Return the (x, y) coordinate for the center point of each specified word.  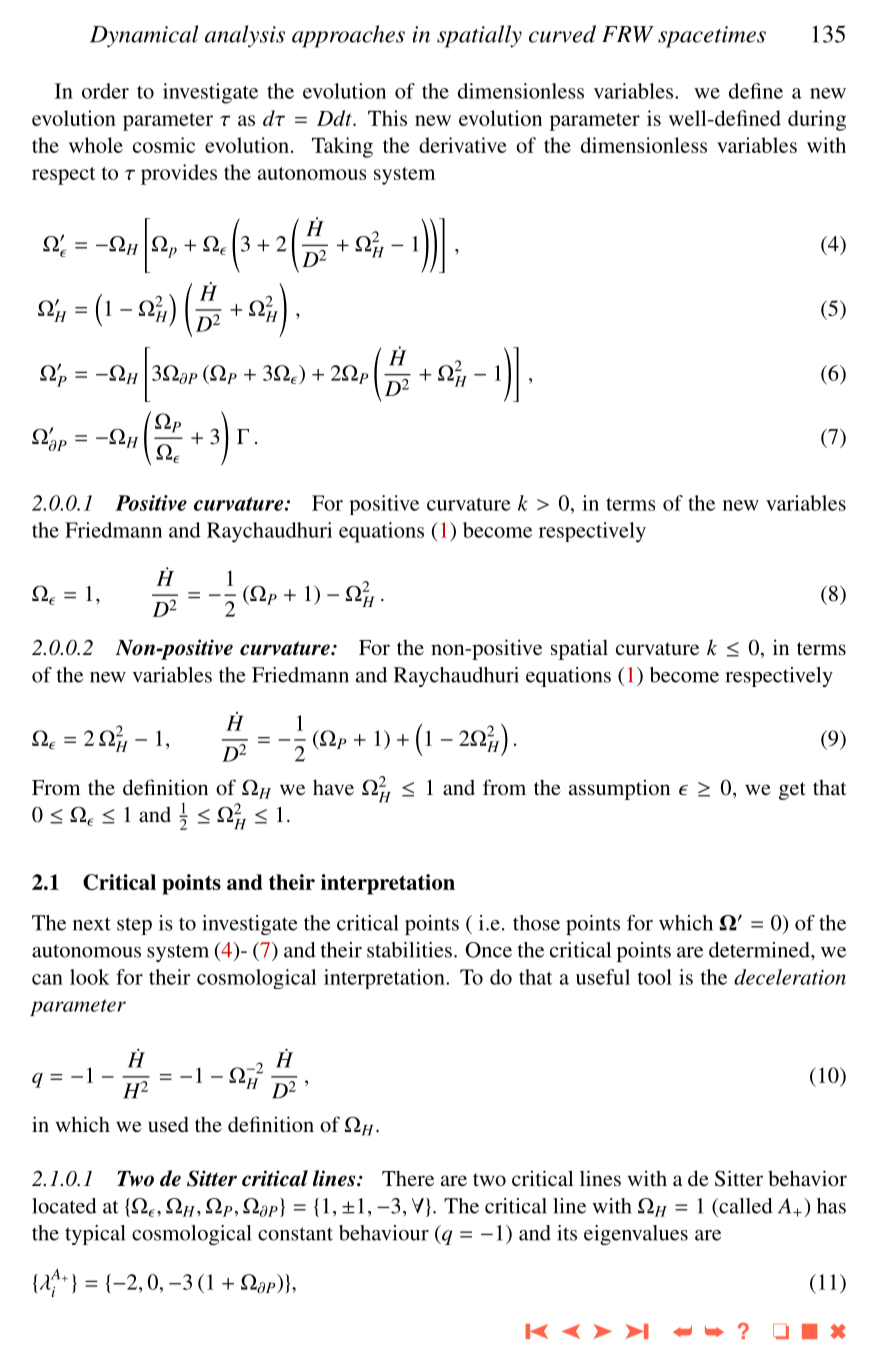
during (817, 120)
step (134, 926)
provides (179, 174)
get (792, 791)
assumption (619, 789)
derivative (463, 145)
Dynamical (144, 36)
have (333, 787)
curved (562, 34)
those (536, 923)
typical (95, 1235)
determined (760, 950)
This (387, 118)
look (90, 977)
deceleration (790, 977)
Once (488, 950)
